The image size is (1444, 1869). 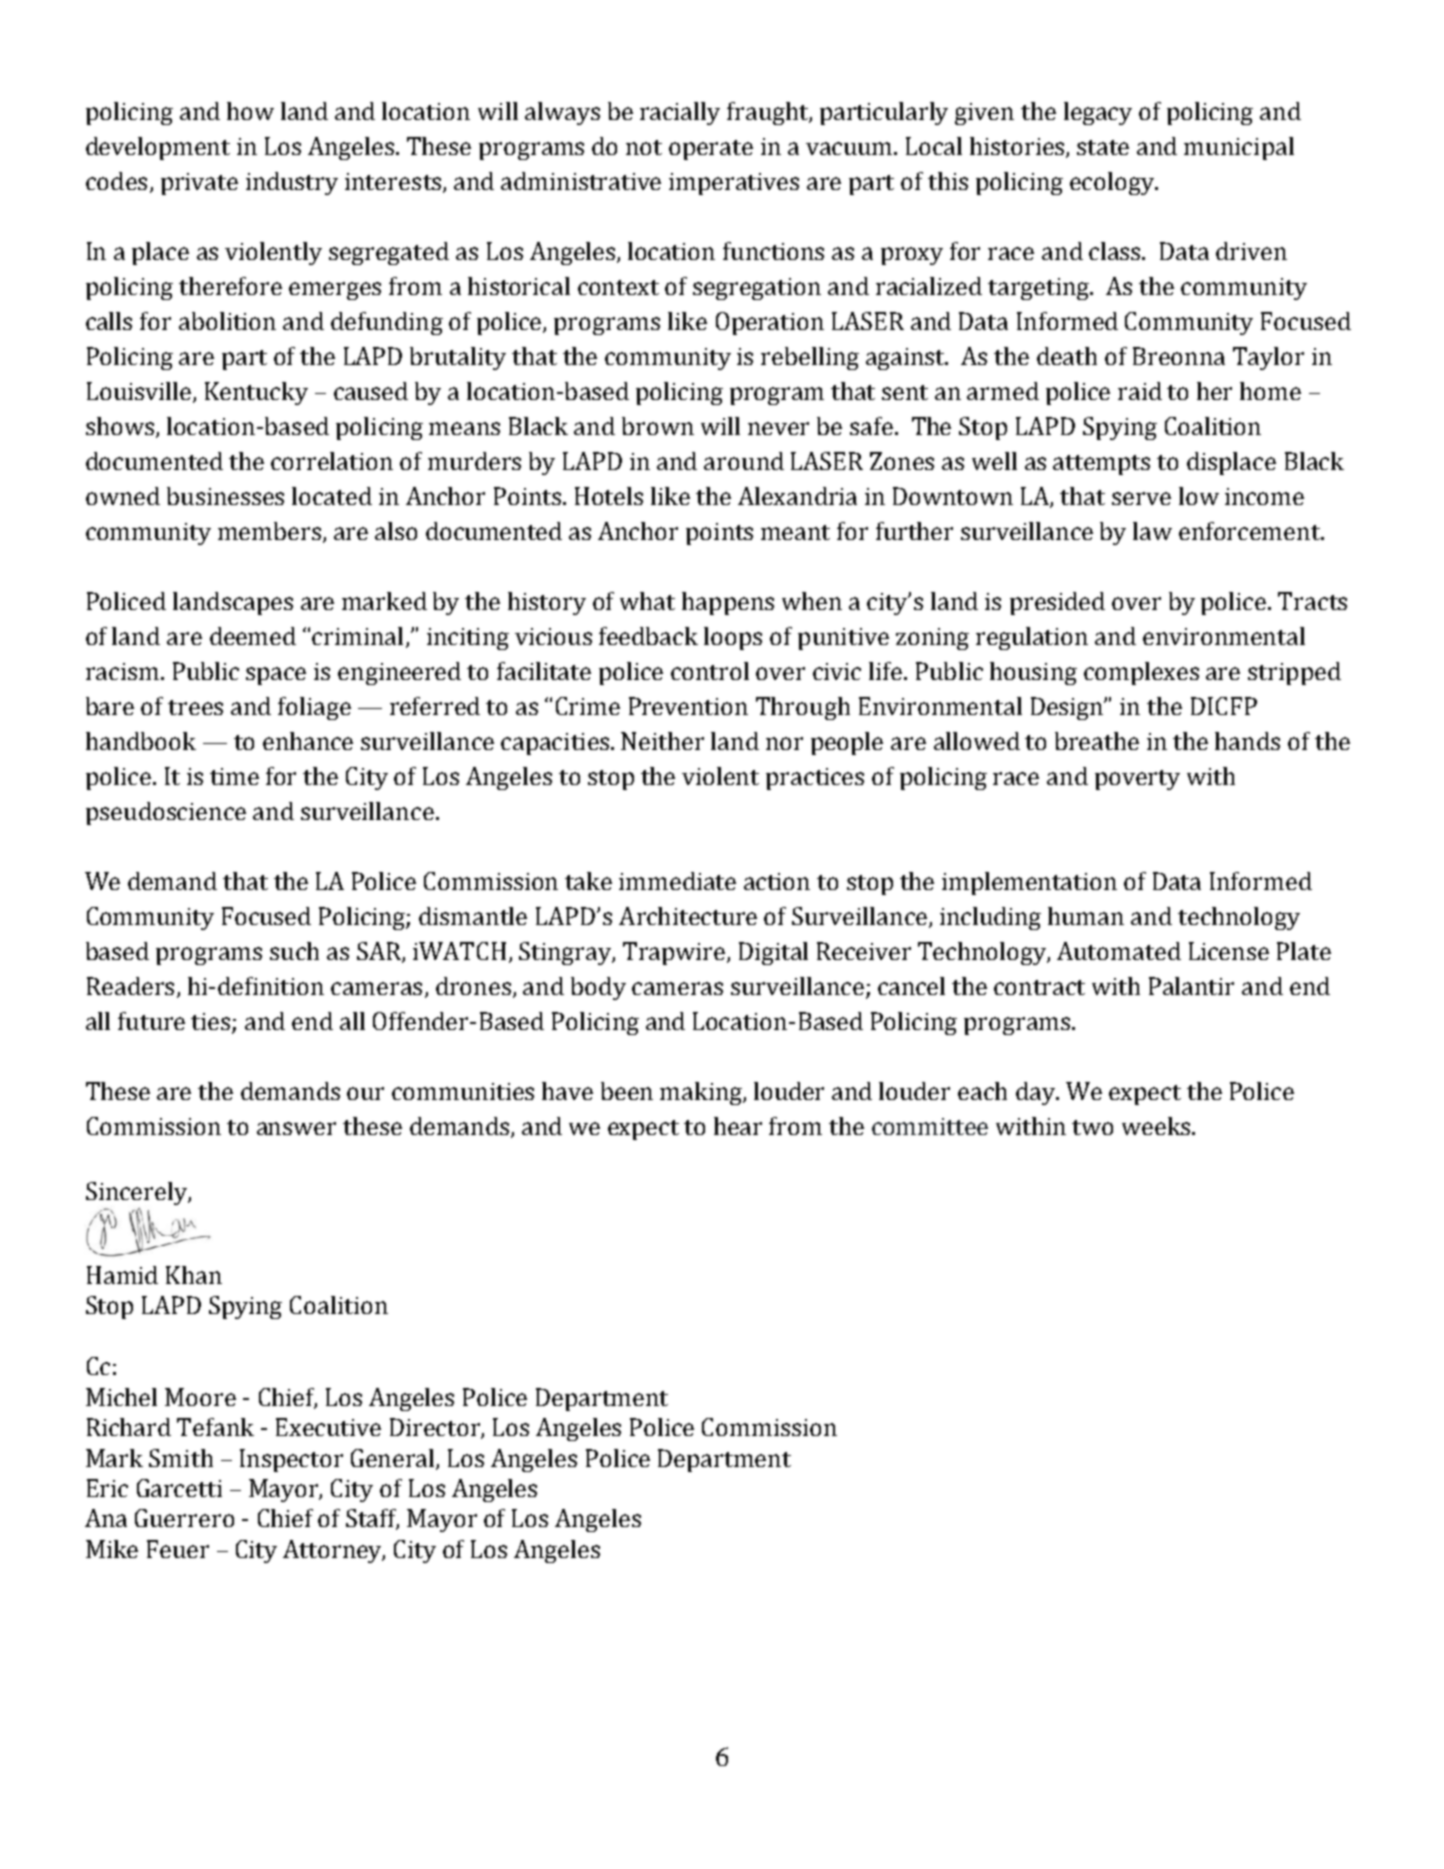 What do you see at coordinates (184, 1518) in the screenshot?
I see `Guerrero` at bounding box center [184, 1518].
